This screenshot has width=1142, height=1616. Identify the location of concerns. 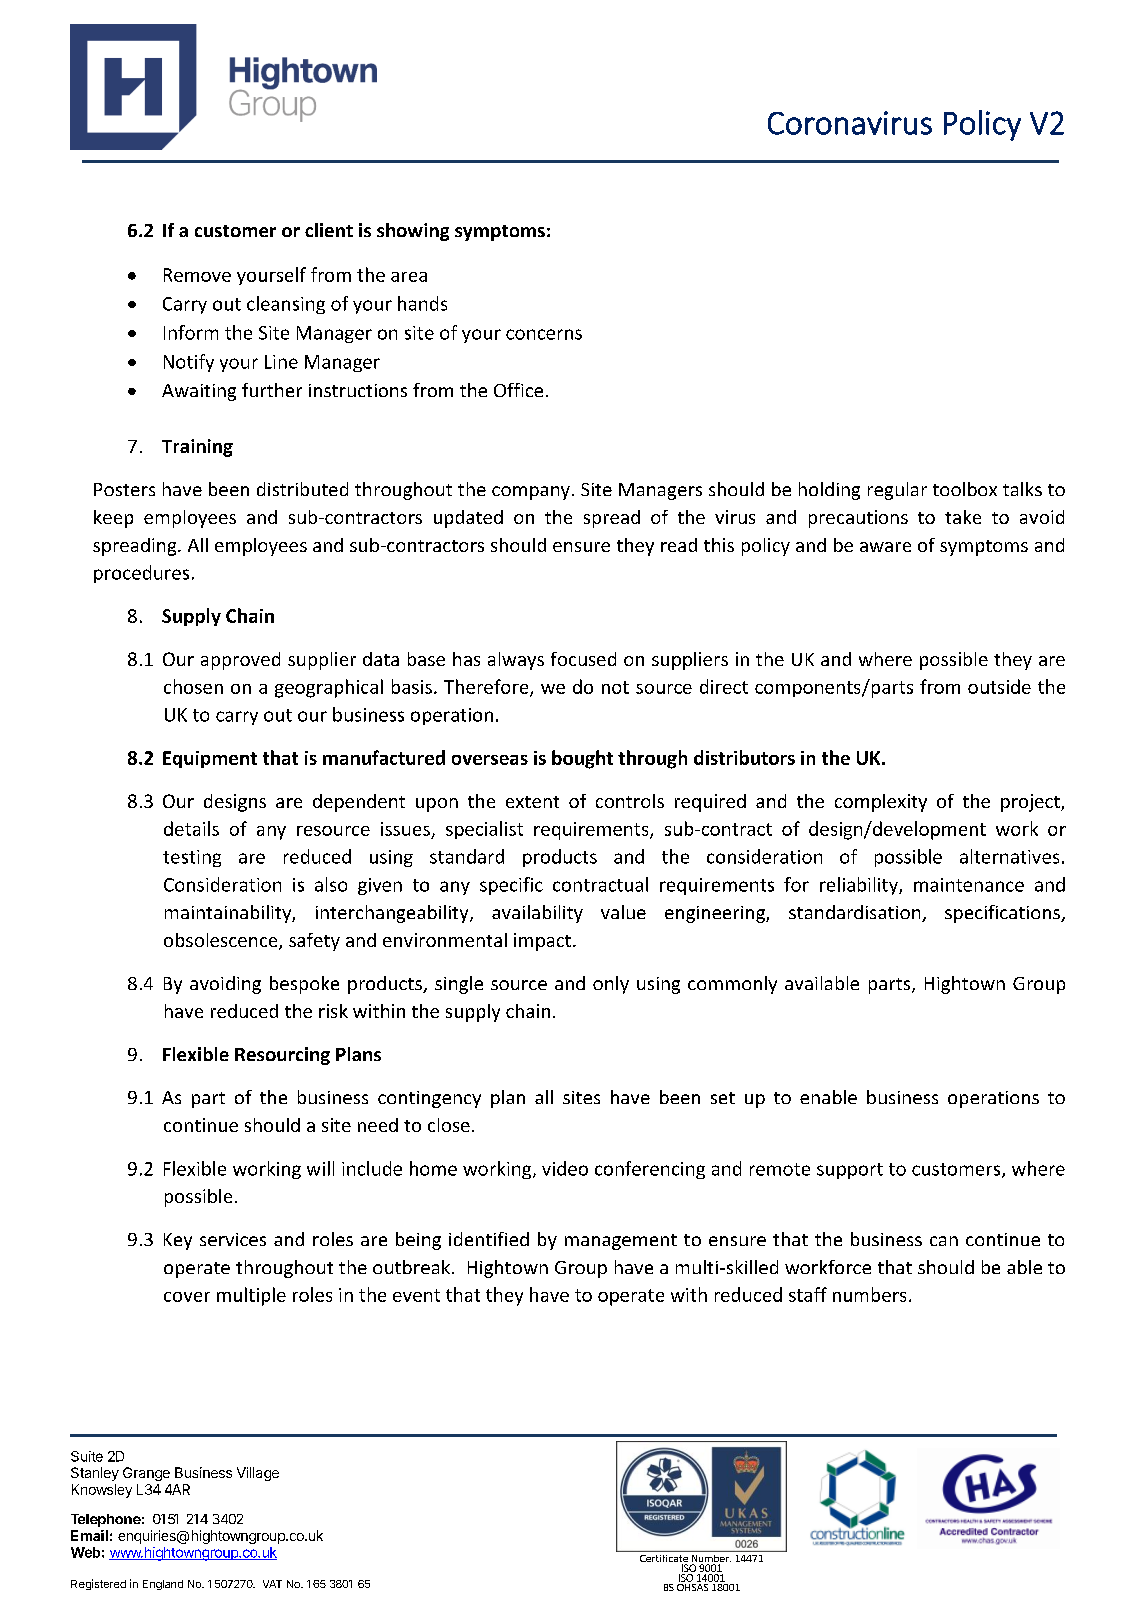
(544, 334).
